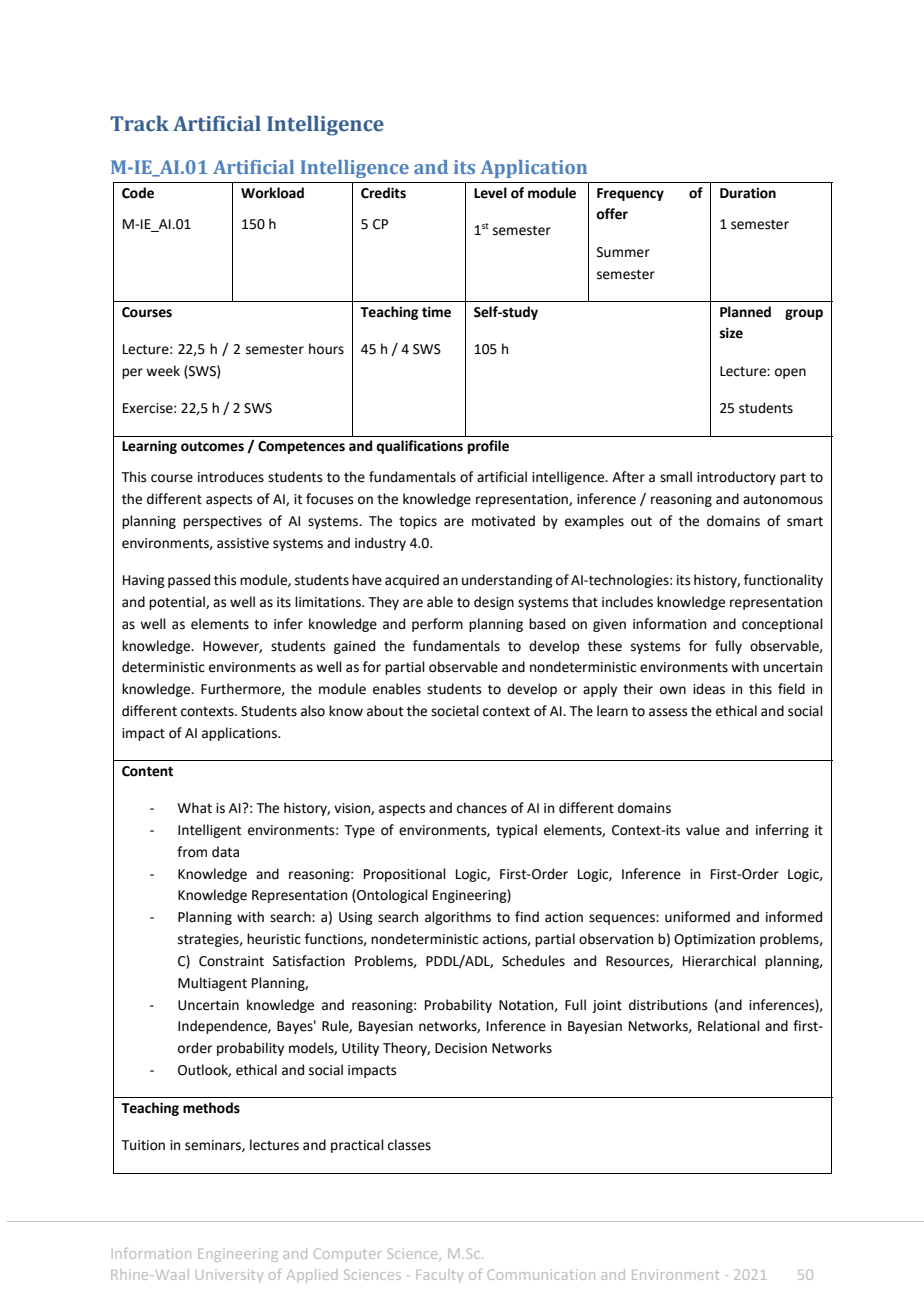  What do you see at coordinates (541, 1274) in the image?
I see `Communication` at bounding box center [541, 1274].
